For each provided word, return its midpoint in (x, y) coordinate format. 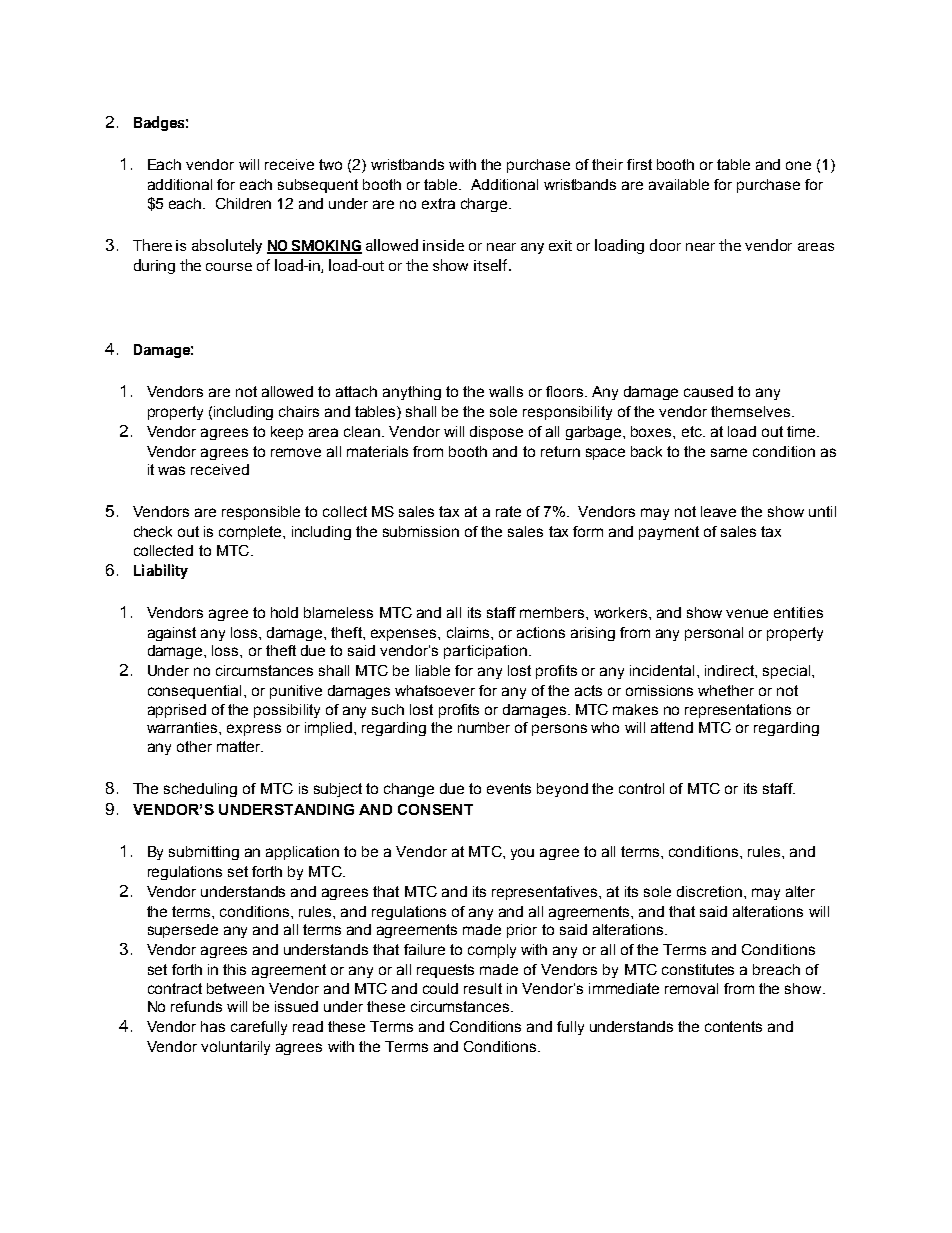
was (171, 470)
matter (240, 746)
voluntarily (235, 1048)
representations (738, 711)
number (484, 727)
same (729, 452)
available (679, 184)
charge (485, 205)
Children (243, 203)
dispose (496, 433)
